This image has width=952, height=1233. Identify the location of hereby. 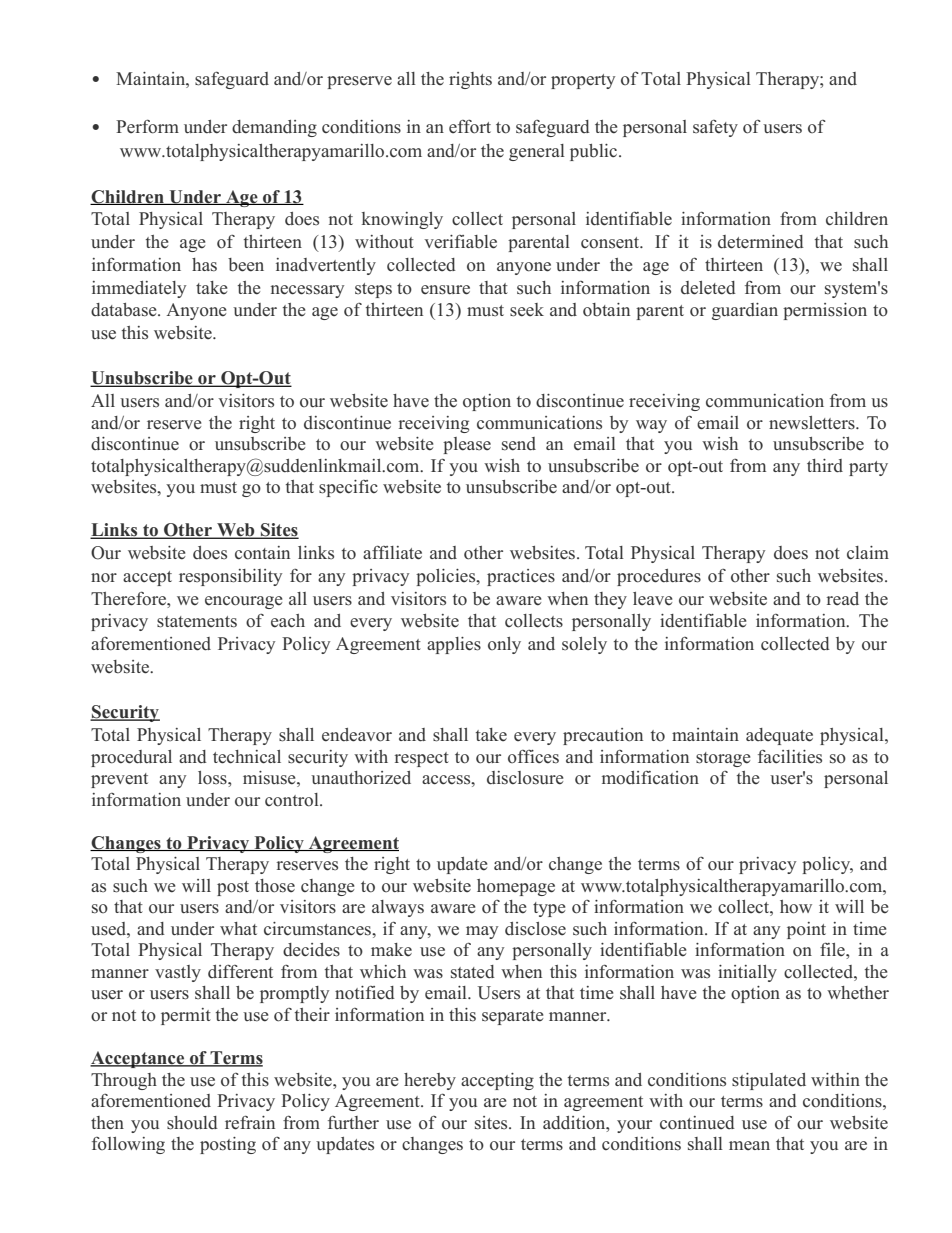
(430, 1081).
